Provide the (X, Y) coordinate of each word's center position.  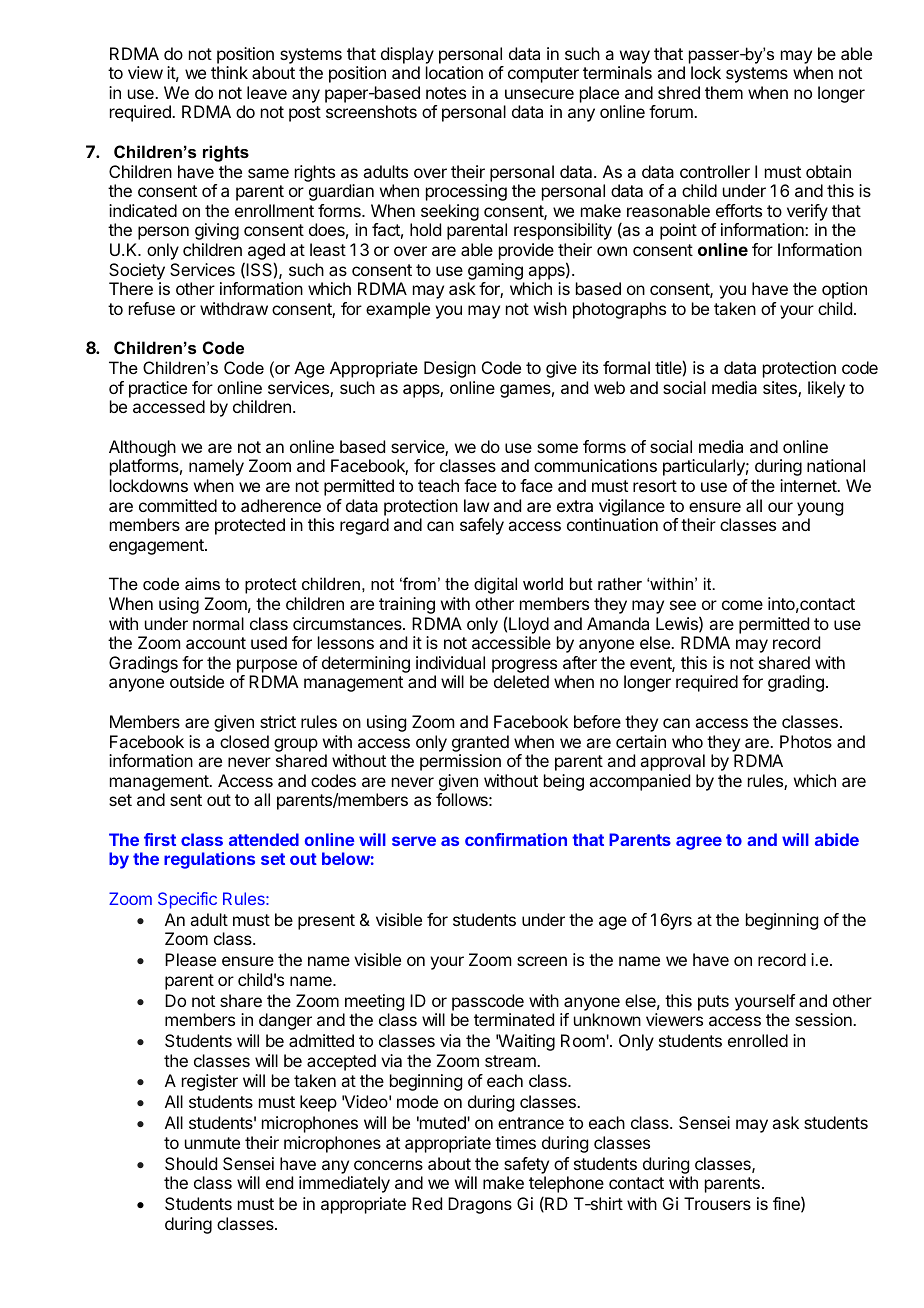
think (229, 72)
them (724, 92)
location (454, 72)
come (742, 605)
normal (218, 623)
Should (191, 1163)
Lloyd (529, 625)
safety (526, 1165)
